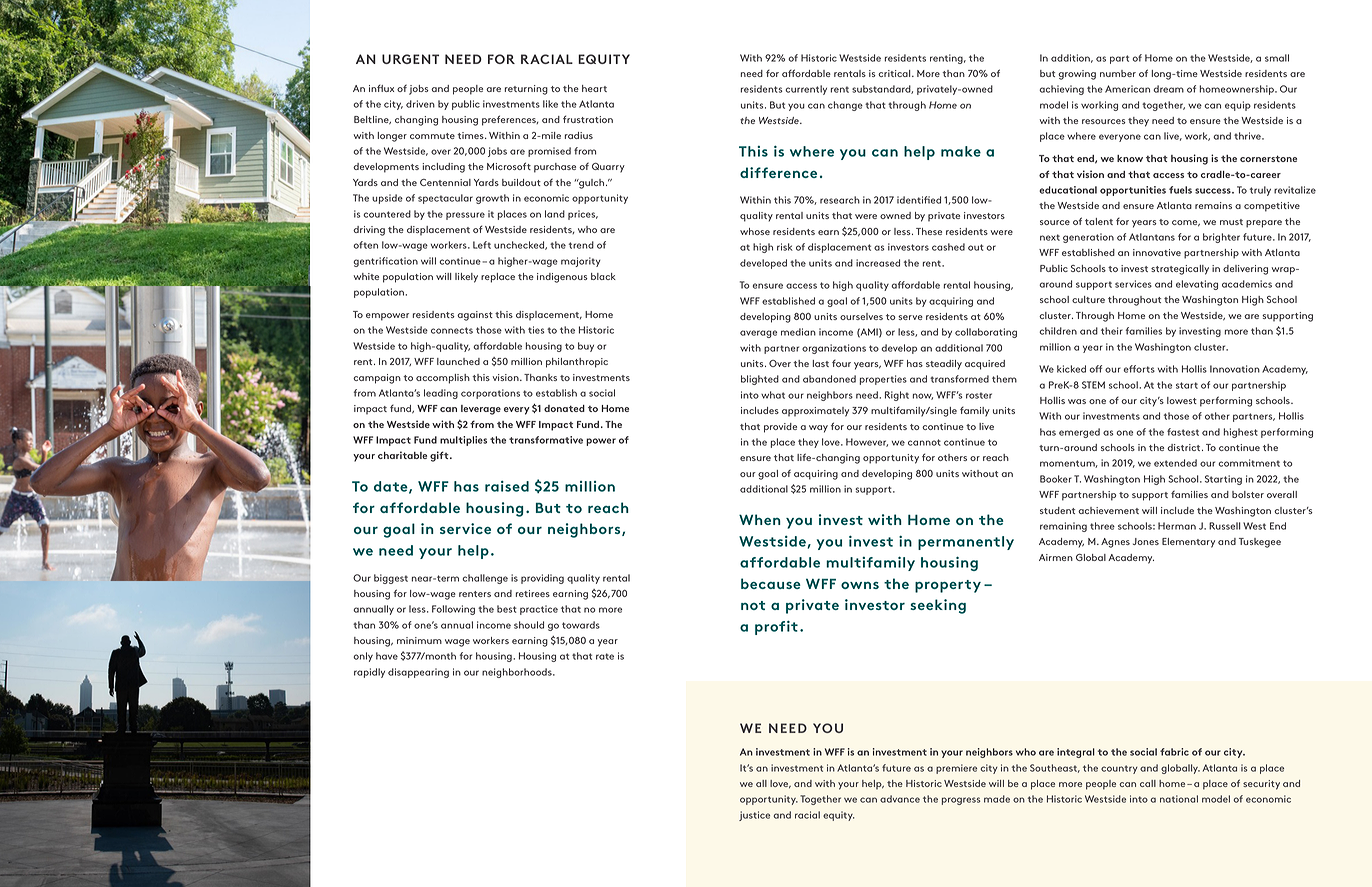  I want to click on fastest, so click(1183, 432).
